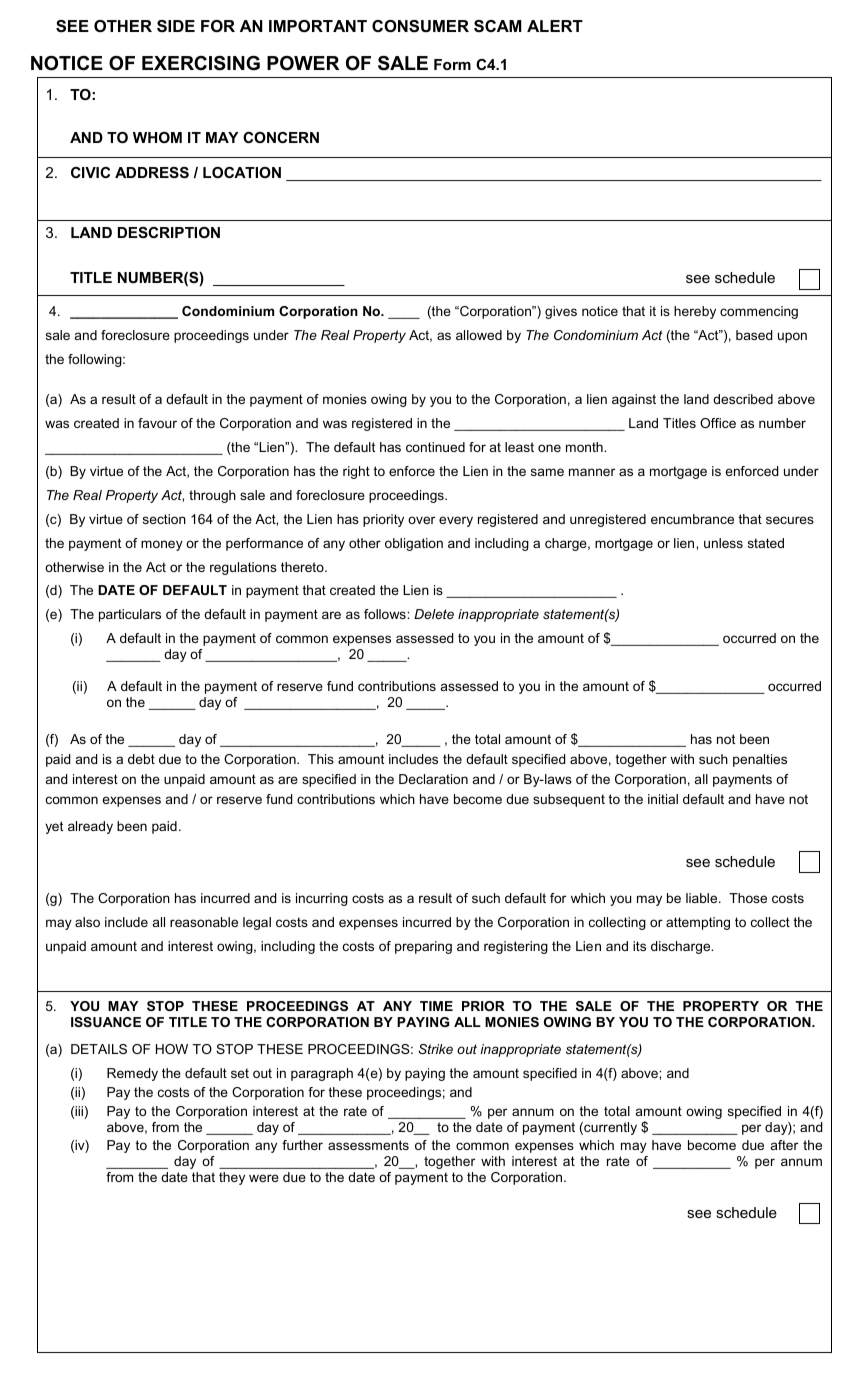 The image size is (849, 1400). I want to click on unless, so click(723, 543).
